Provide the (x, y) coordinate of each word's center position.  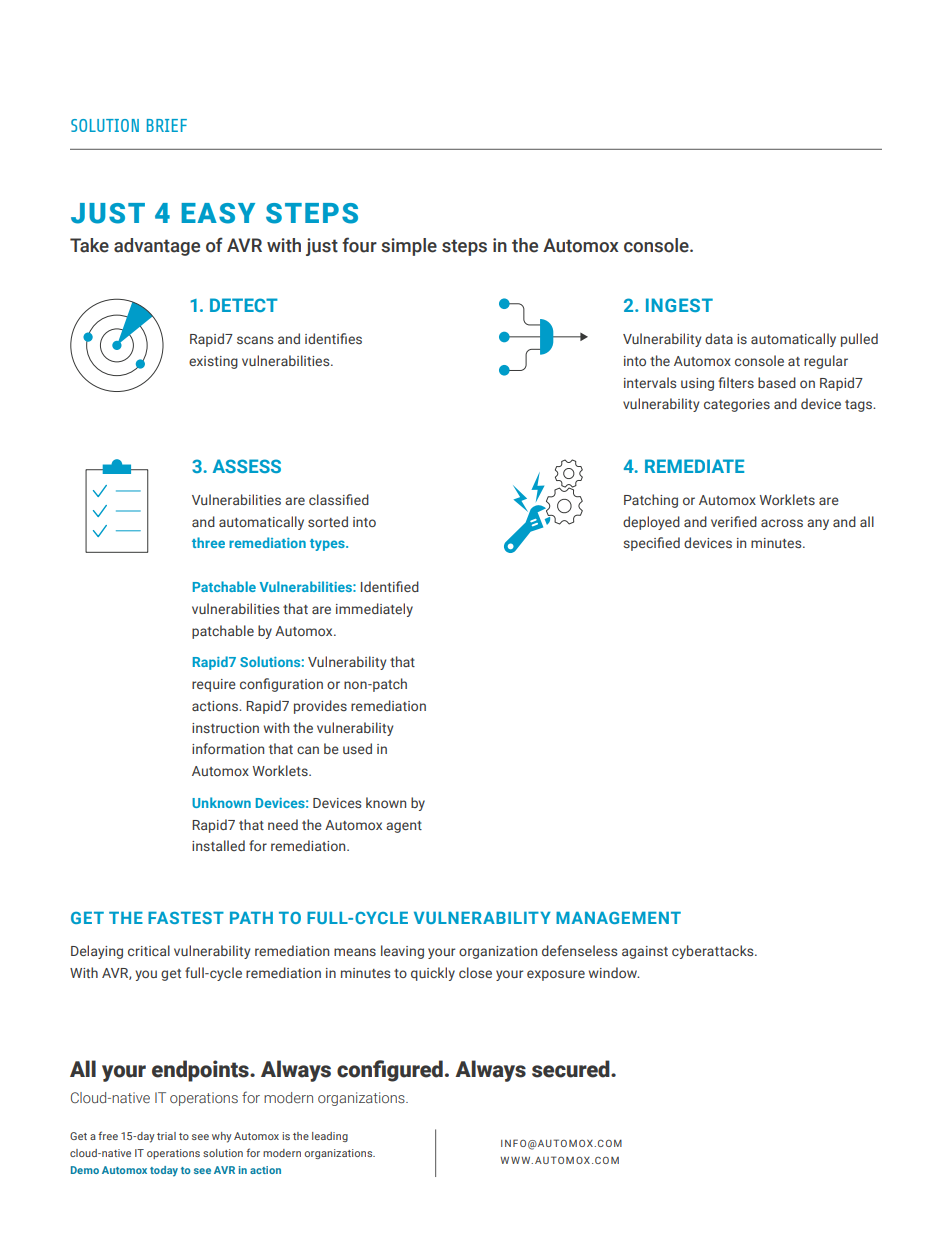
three (208, 542)
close (475, 972)
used (357, 748)
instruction (225, 728)
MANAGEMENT (618, 918)
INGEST (679, 305)
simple (409, 247)
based (777, 382)
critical (149, 950)
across (782, 523)
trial (166, 1136)
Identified (390, 586)
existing (213, 362)
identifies (333, 338)
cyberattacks (714, 952)
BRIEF (167, 125)
